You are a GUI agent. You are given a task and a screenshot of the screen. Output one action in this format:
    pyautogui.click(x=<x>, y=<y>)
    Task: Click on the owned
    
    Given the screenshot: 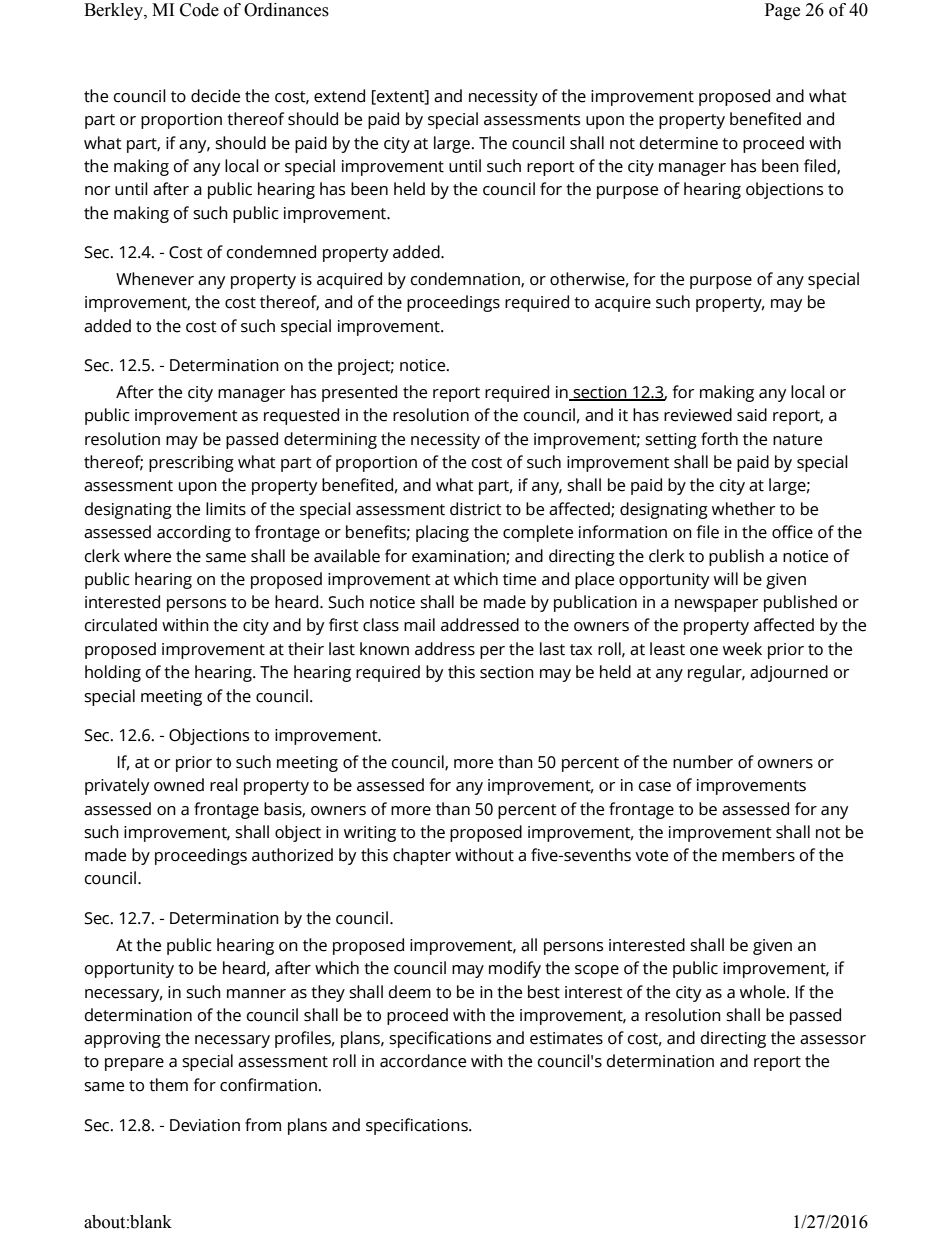 What is the action you would take?
    pyautogui.click(x=179, y=785)
